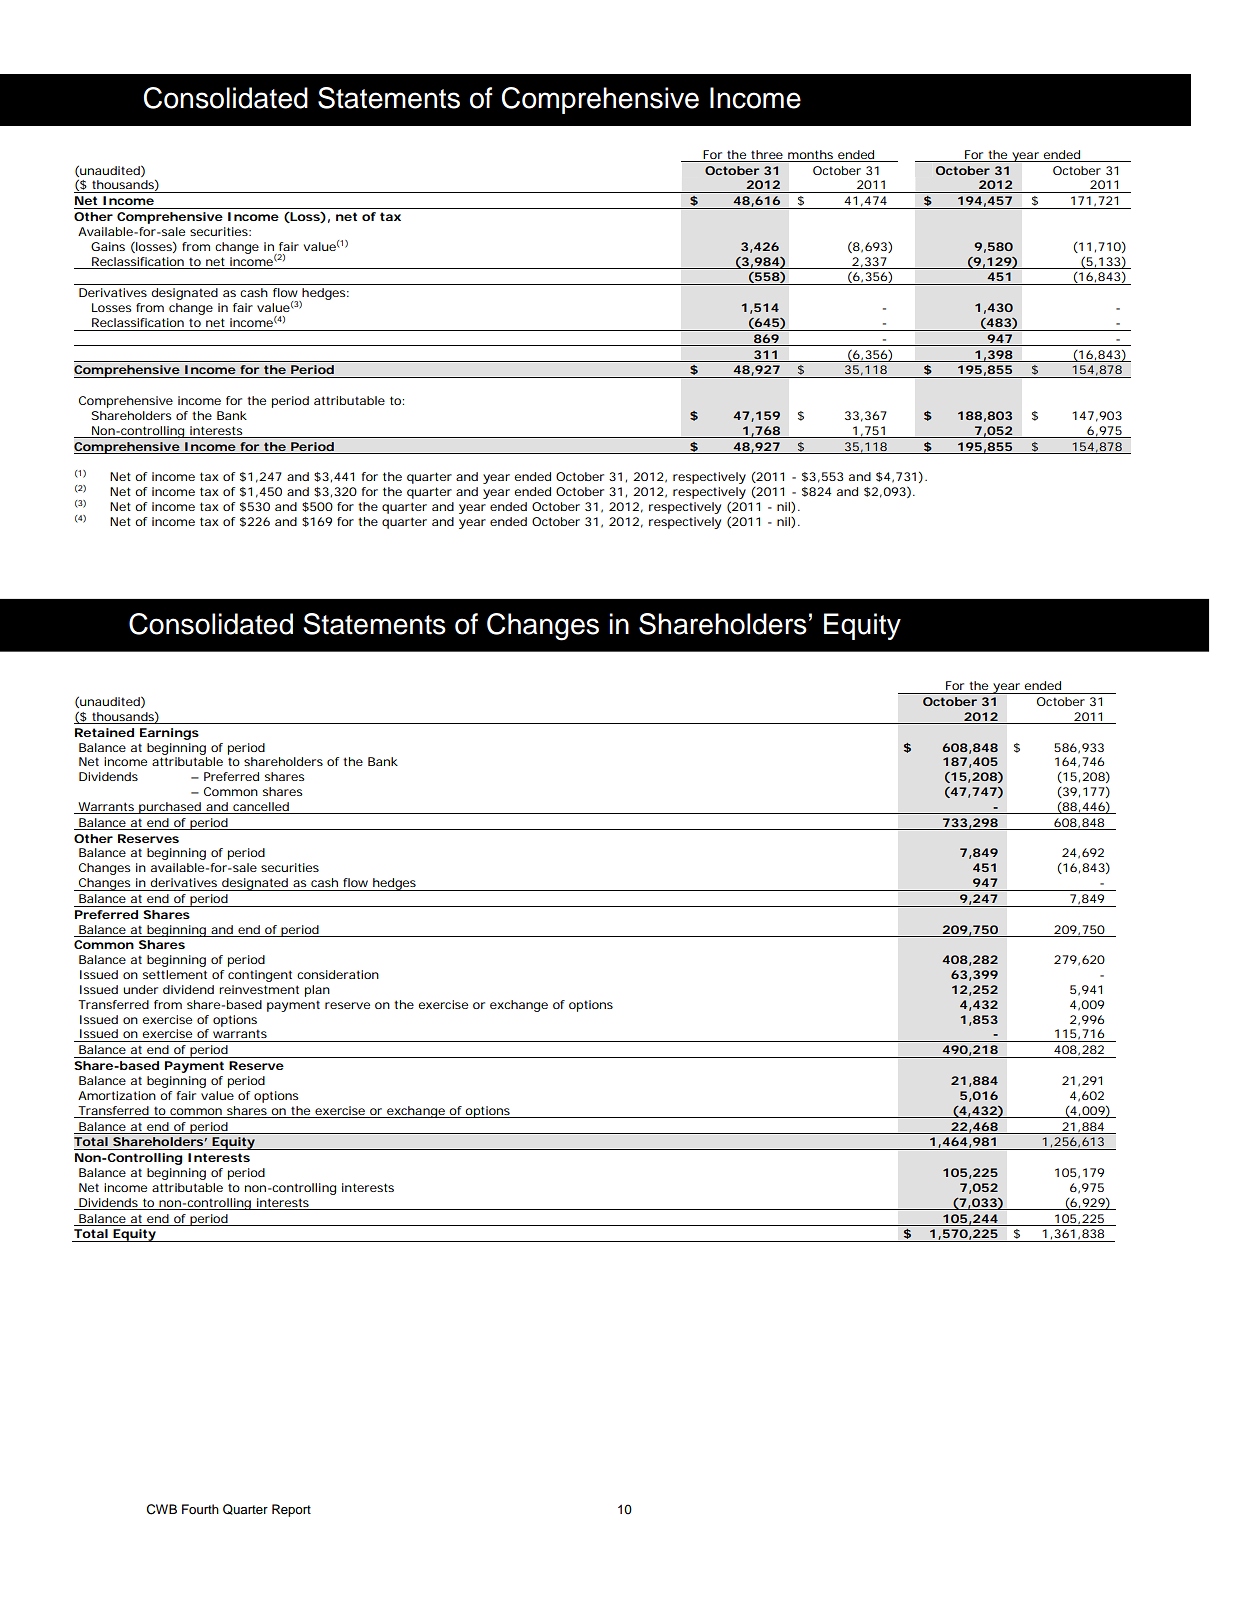 This screenshot has width=1245, height=1611. What do you see at coordinates (200, 1509) in the screenshot?
I see `Fourth` at bounding box center [200, 1509].
